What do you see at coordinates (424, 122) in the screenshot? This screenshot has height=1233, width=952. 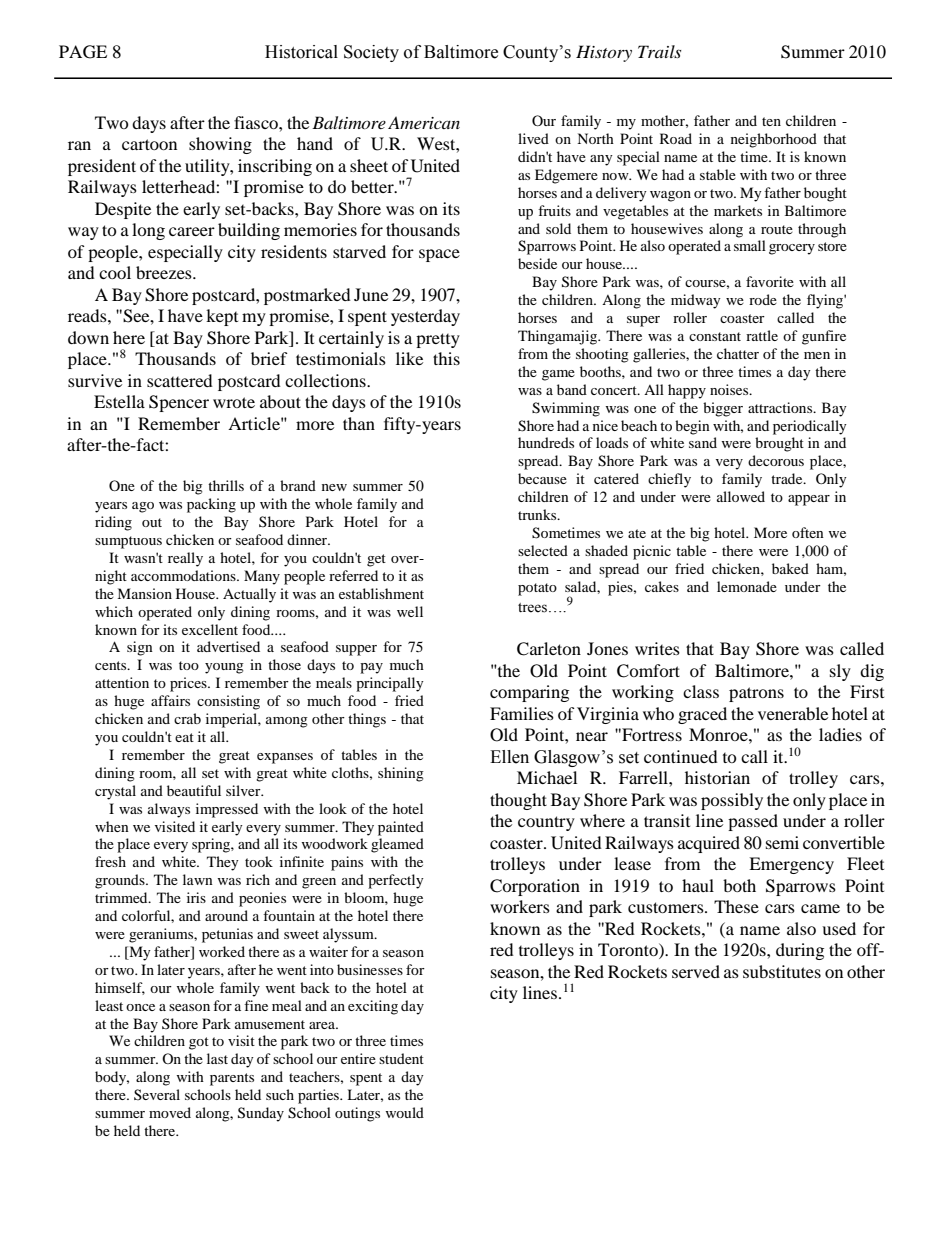 I see `American` at bounding box center [424, 122].
